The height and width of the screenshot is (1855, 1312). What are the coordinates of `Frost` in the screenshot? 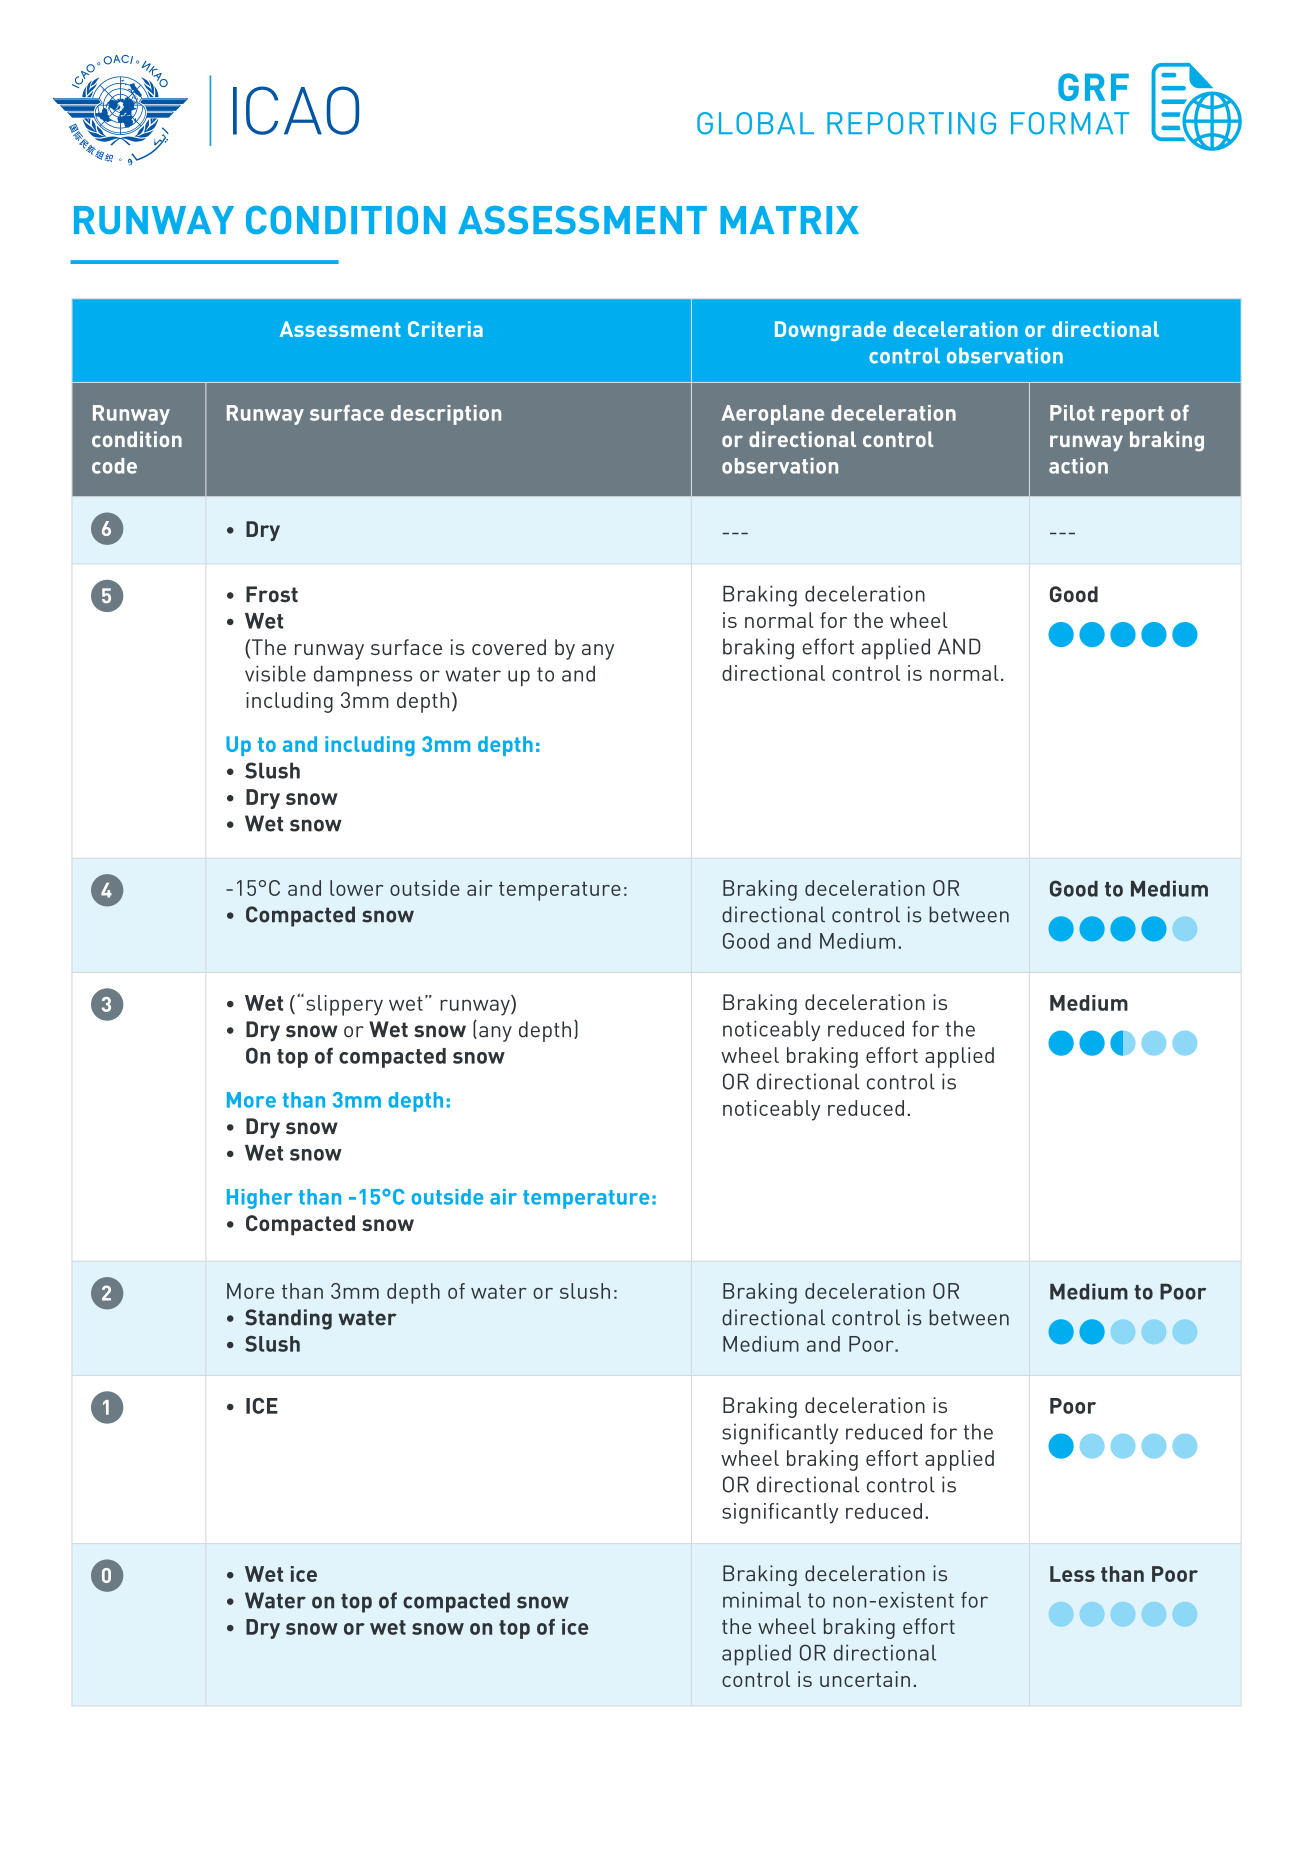 It's located at (272, 594).
